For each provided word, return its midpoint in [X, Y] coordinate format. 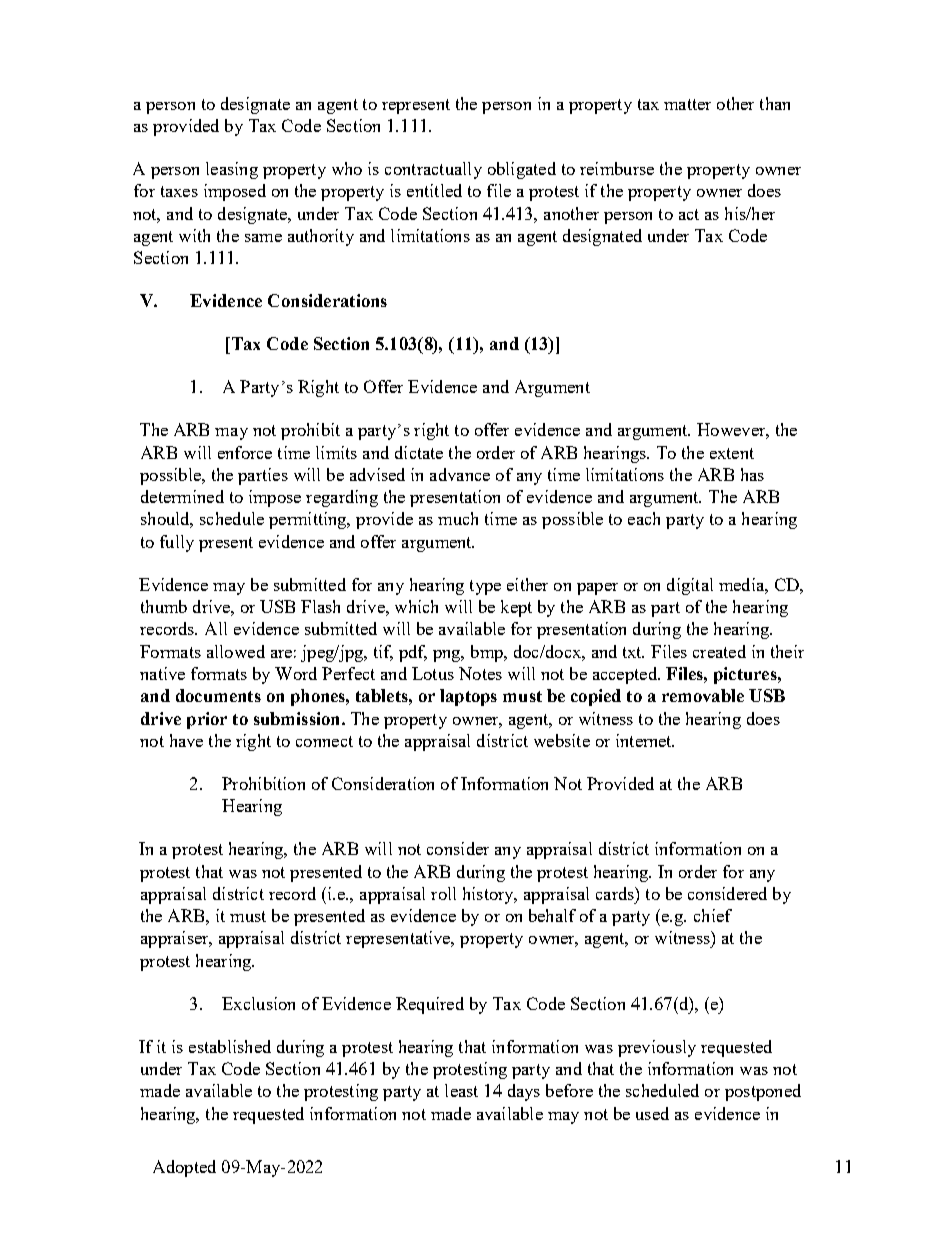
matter [687, 104]
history [489, 895]
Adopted [184, 1168]
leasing [232, 170]
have [186, 740]
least [461, 1090]
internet [645, 740]
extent [732, 453]
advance [460, 474]
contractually [433, 170]
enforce [245, 452]
